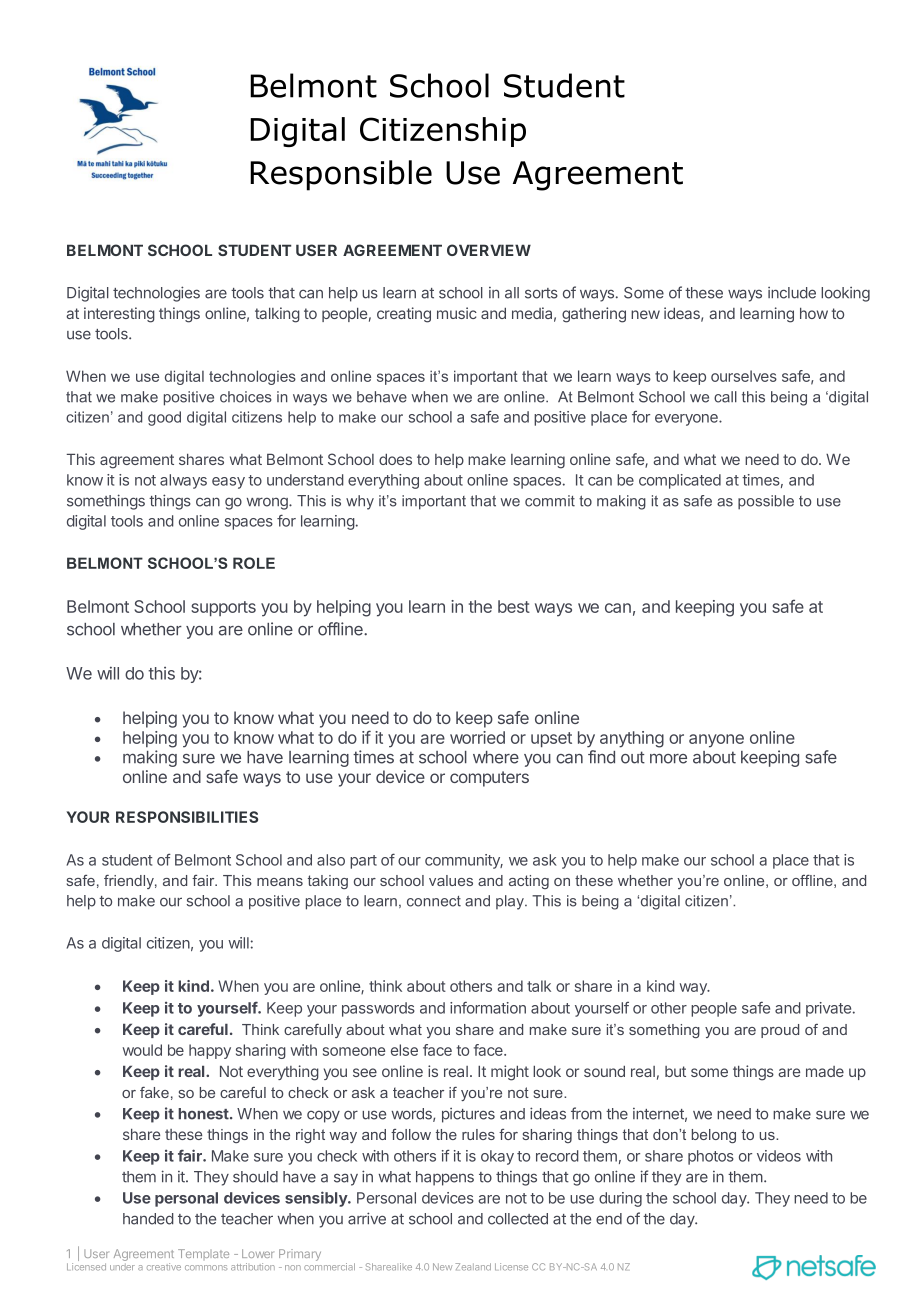 The image size is (924, 1308). What do you see at coordinates (203, 1254) in the document?
I see `Template` at bounding box center [203, 1254].
